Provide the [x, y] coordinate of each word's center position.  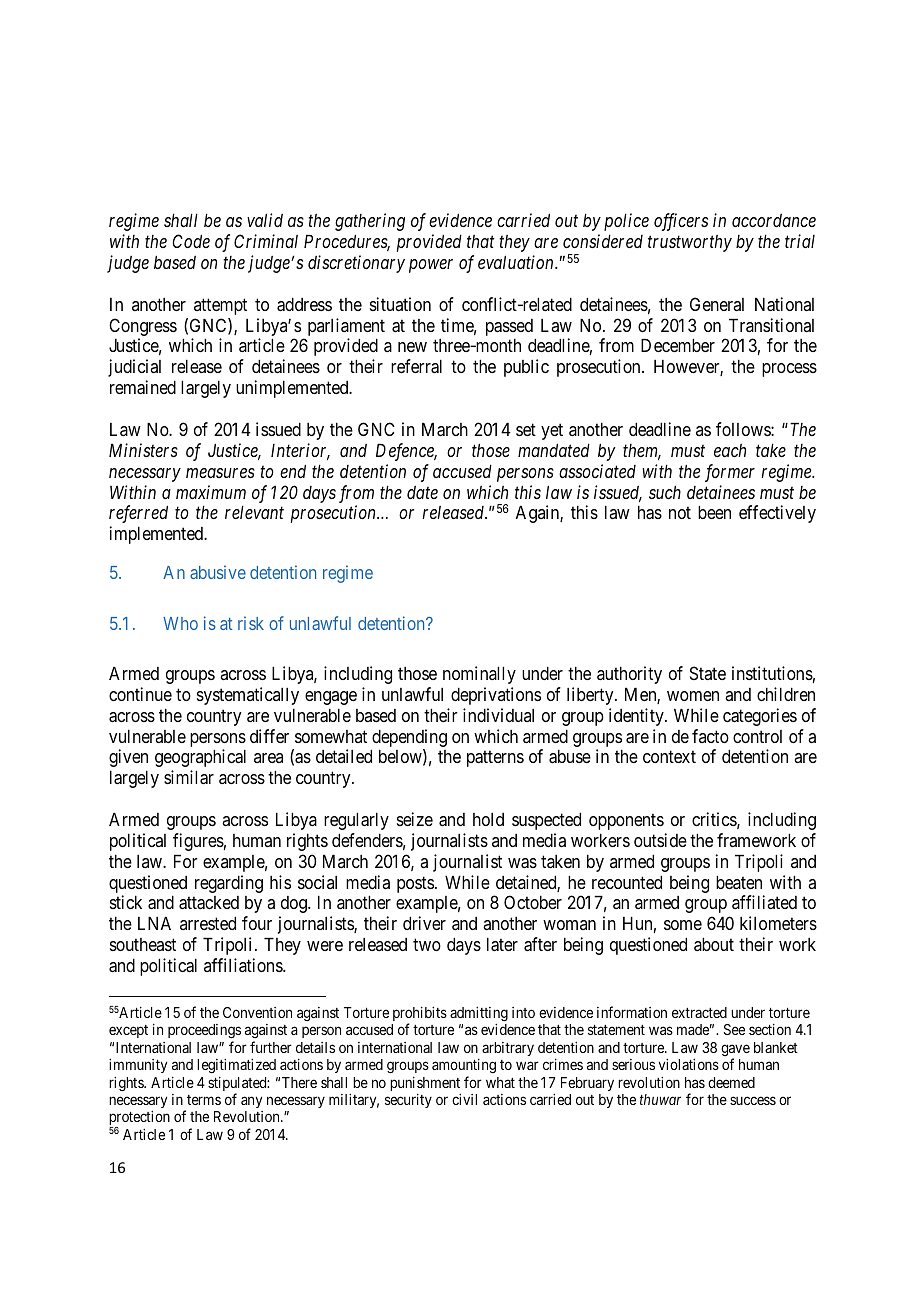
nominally [479, 675]
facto [710, 736]
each [730, 450]
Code [191, 241]
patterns [495, 759]
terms [204, 1100]
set [526, 429]
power [431, 266]
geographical [200, 758]
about [714, 944]
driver [424, 923]
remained [143, 387]
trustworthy [690, 243]
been [714, 512]
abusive [218, 572]
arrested [208, 923]
